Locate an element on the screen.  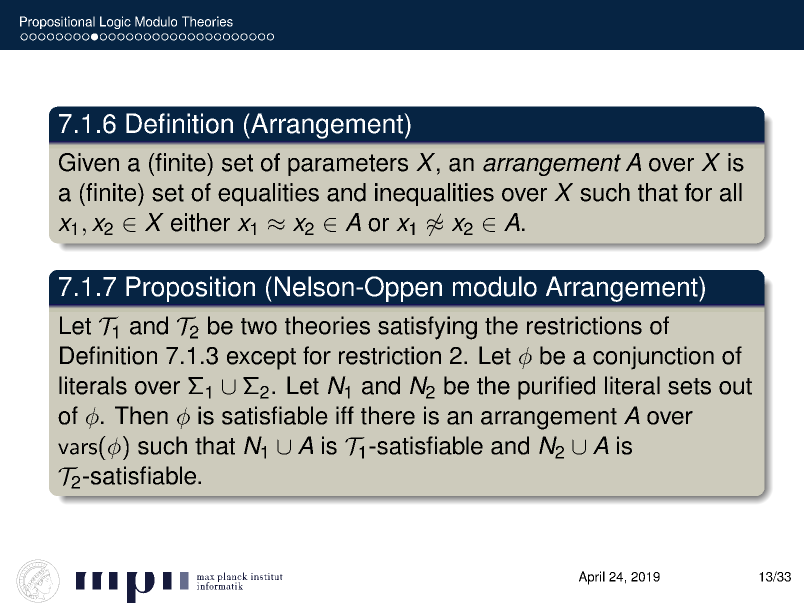
Logic is located at coordinates (115, 22).
